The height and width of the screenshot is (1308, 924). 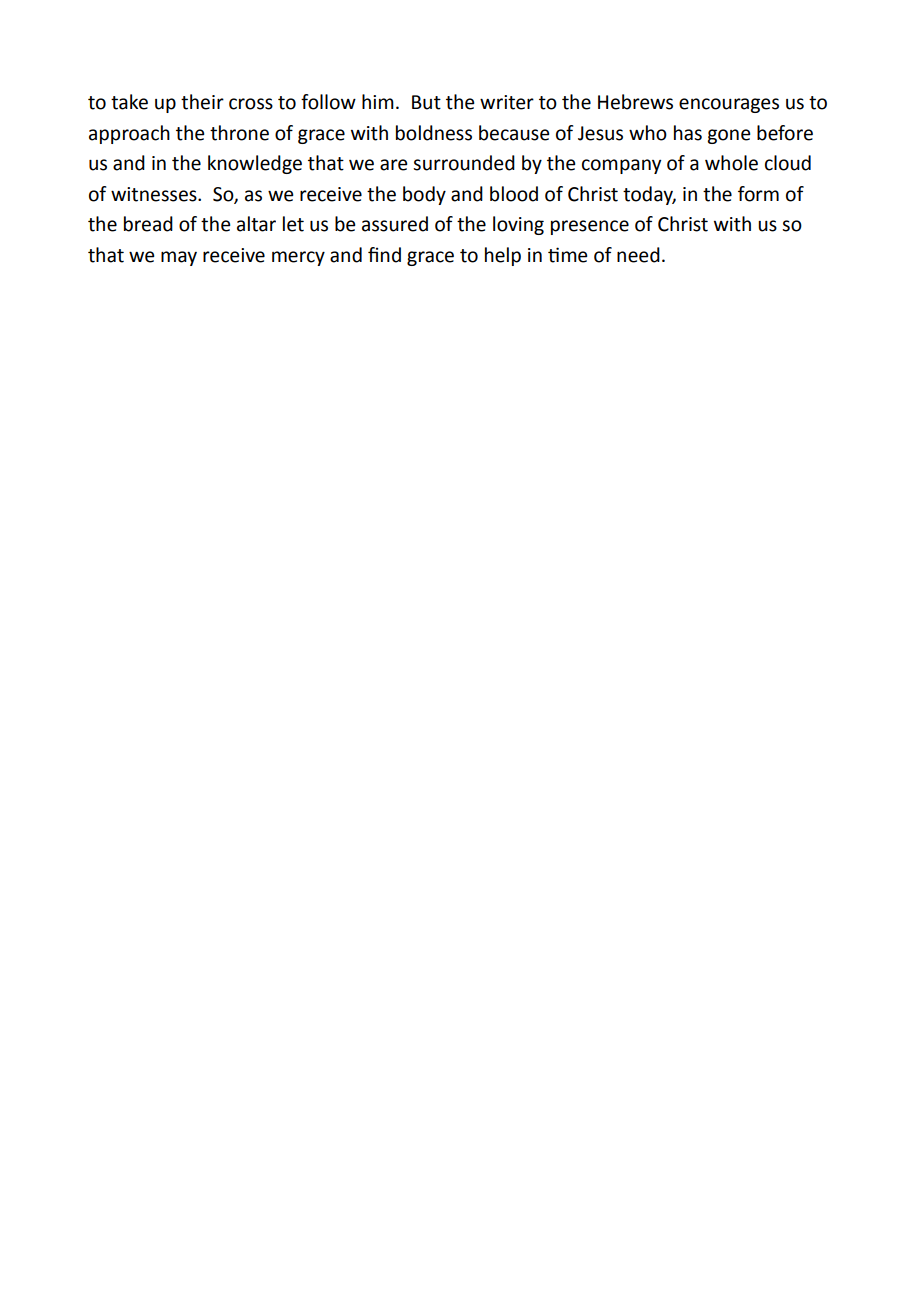 What do you see at coordinates (426, 102) in the screenshot?
I see `But` at bounding box center [426, 102].
